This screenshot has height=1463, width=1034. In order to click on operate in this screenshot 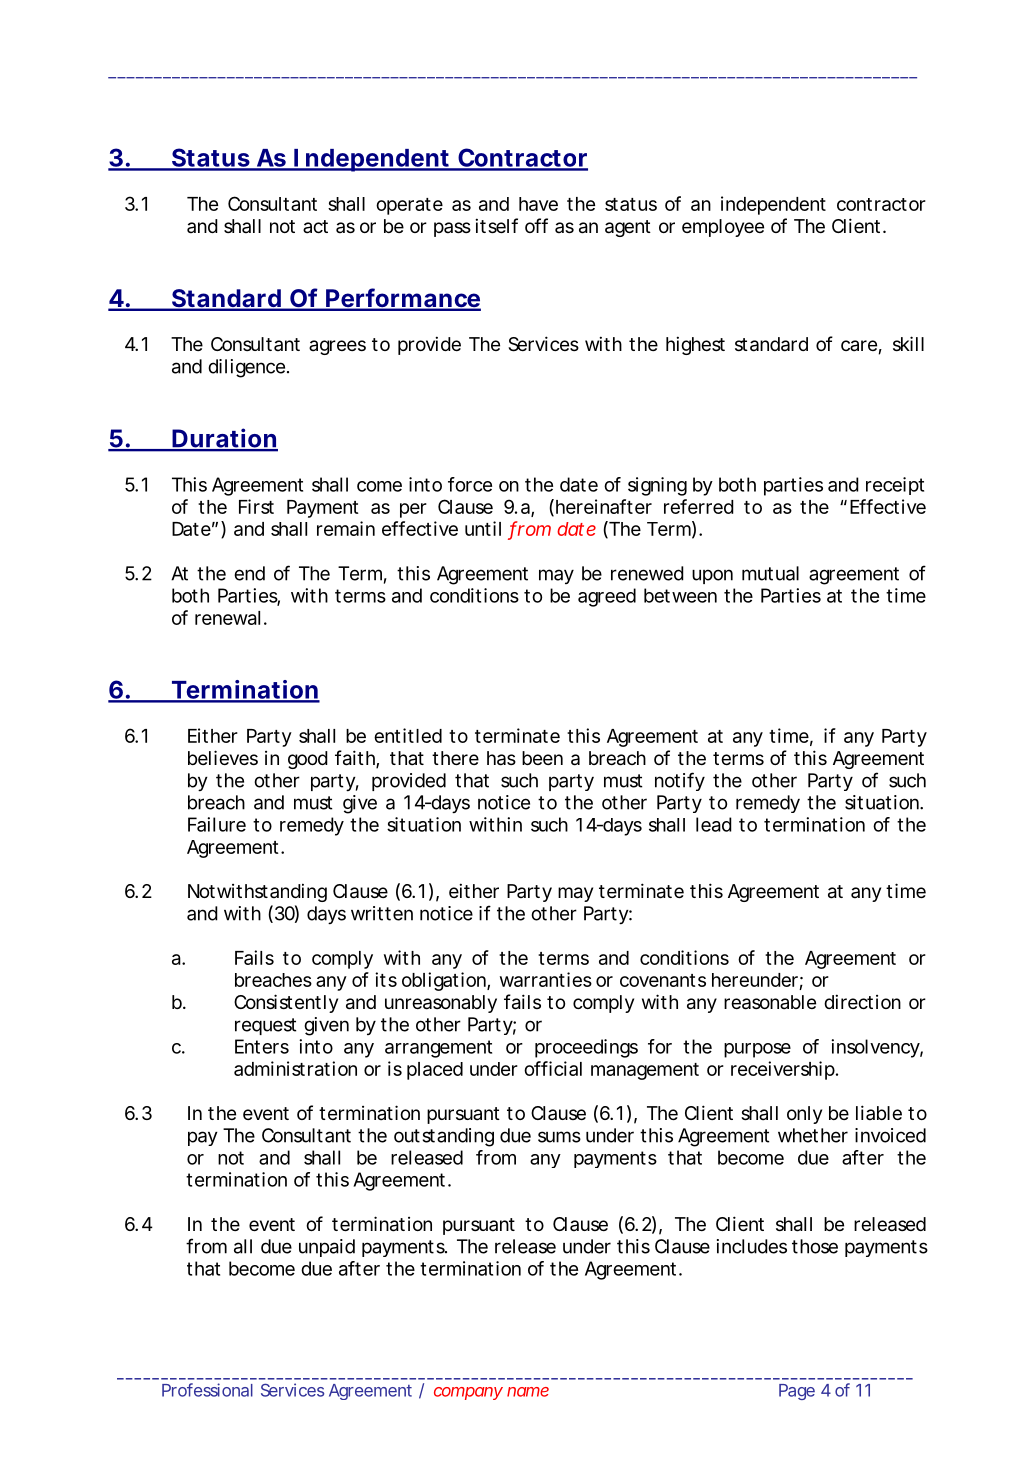, I will do `click(409, 206)`.
